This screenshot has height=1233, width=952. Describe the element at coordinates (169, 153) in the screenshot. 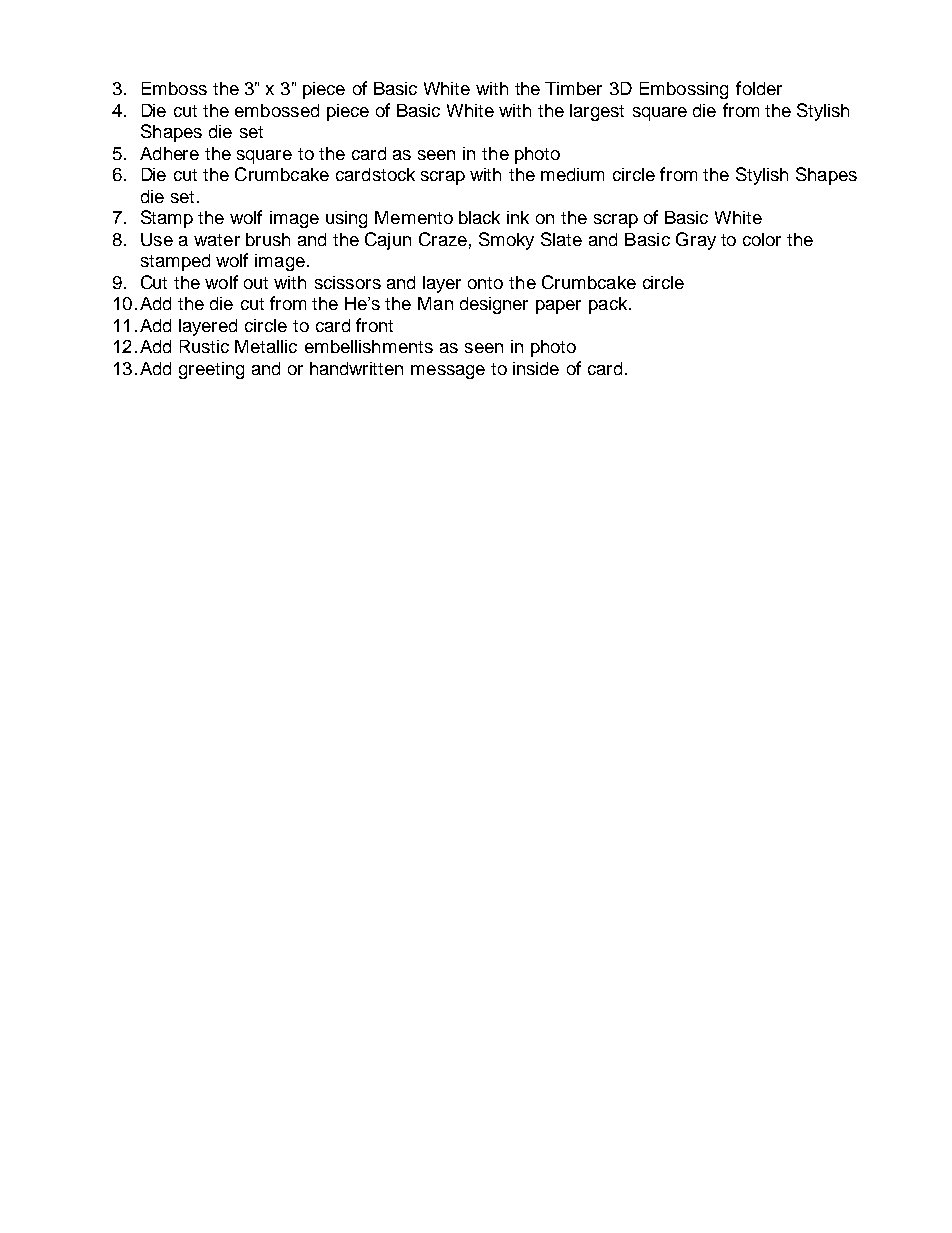

I see `Adhere` at that location.
